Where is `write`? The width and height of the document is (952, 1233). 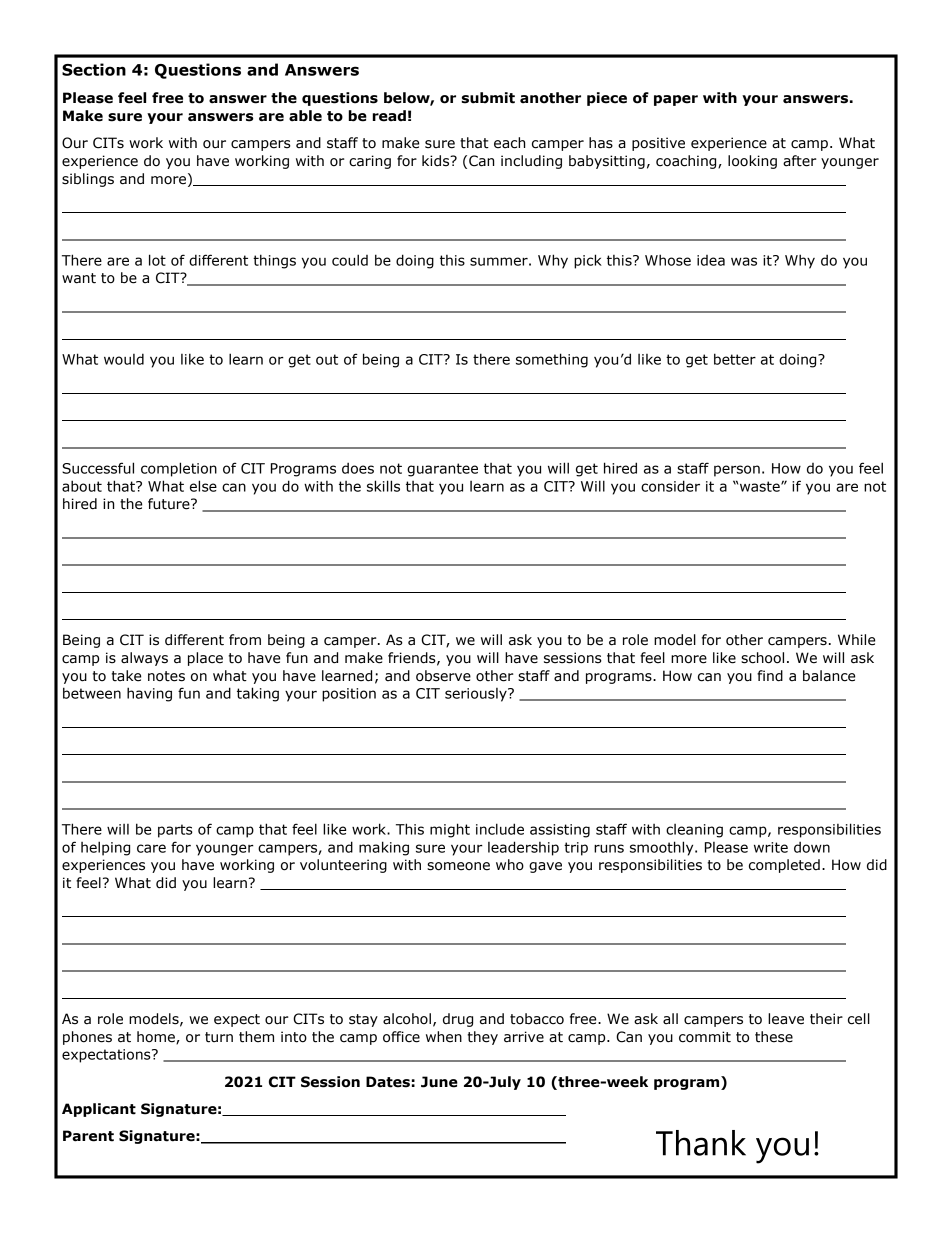 write is located at coordinates (771, 847).
